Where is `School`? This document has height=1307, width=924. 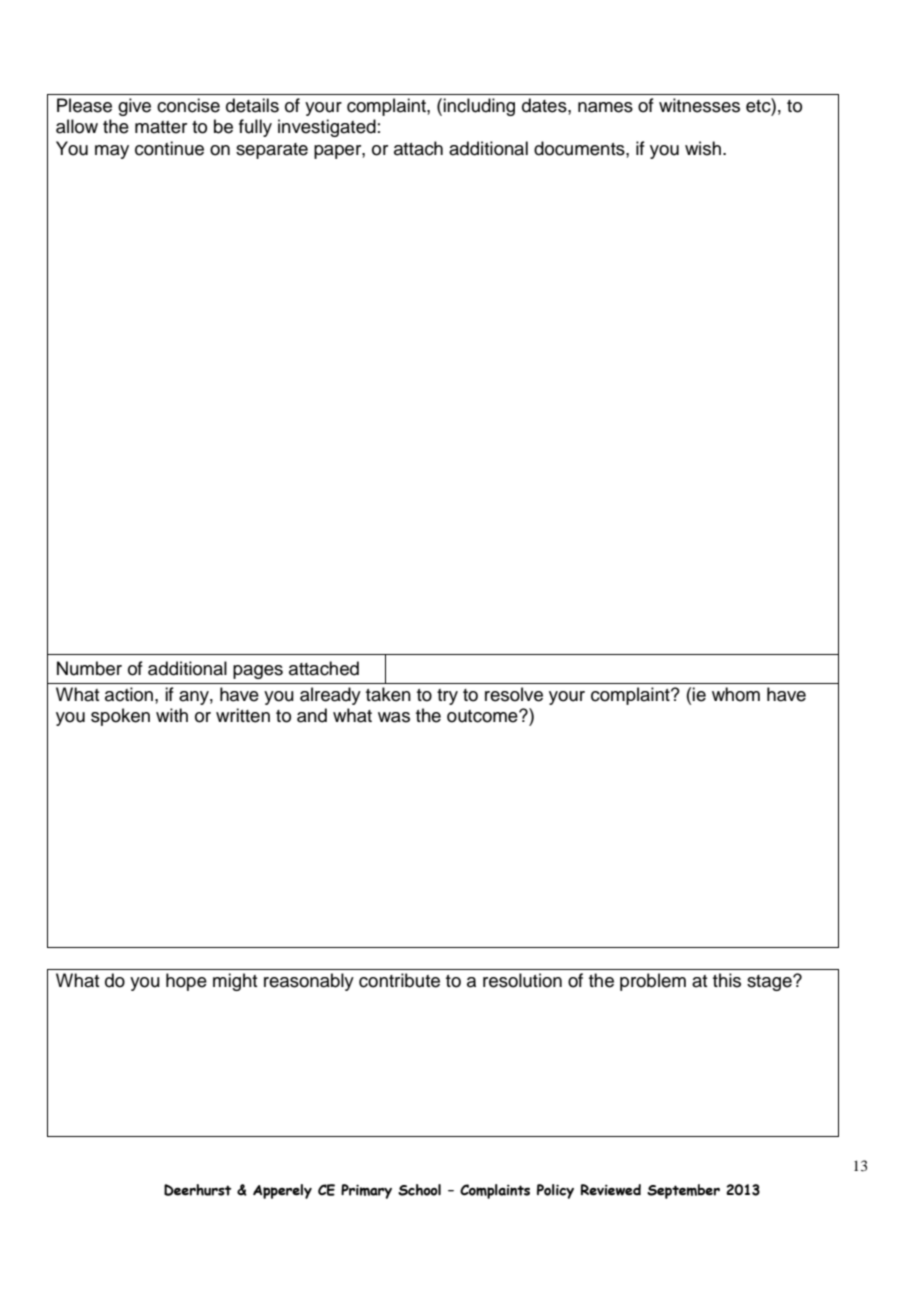
School is located at coordinates (419, 1190).
